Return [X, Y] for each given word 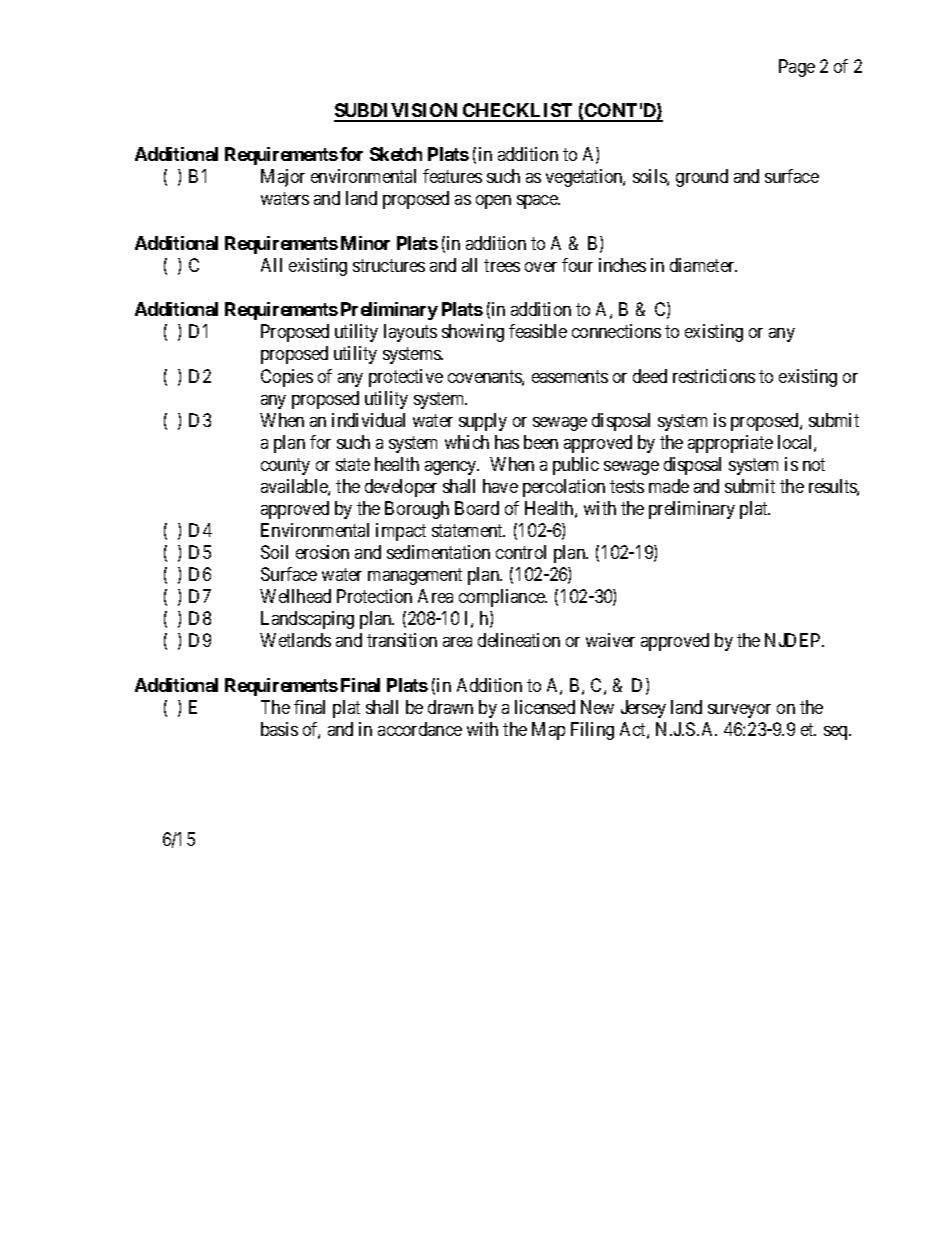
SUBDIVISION [397, 112]
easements [570, 376]
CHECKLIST [518, 112]
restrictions [714, 376]
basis [279, 729]
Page [797, 68]
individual [368, 420]
